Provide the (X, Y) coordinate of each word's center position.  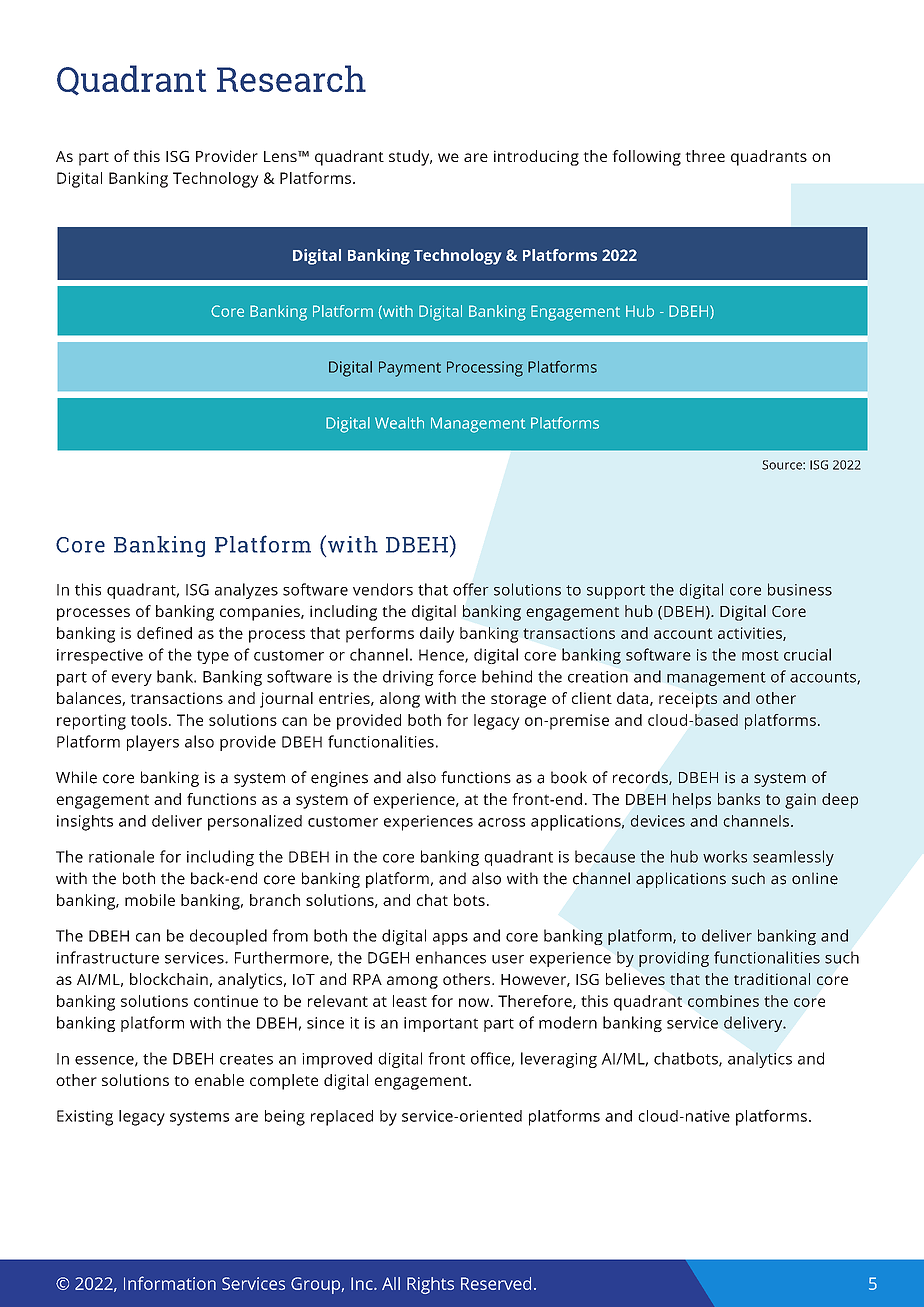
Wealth (399, 423)
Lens (281, 156)
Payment (410, 369)
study (410, 158)
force (457, 676)
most (760, 655)
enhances (451, 957)
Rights (430, 1285)
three (705, 156)
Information (170, 1283)
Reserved (496, 1283)
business (800, 589)
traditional (772, 979)
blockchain (169, 979)
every (132, 680)
